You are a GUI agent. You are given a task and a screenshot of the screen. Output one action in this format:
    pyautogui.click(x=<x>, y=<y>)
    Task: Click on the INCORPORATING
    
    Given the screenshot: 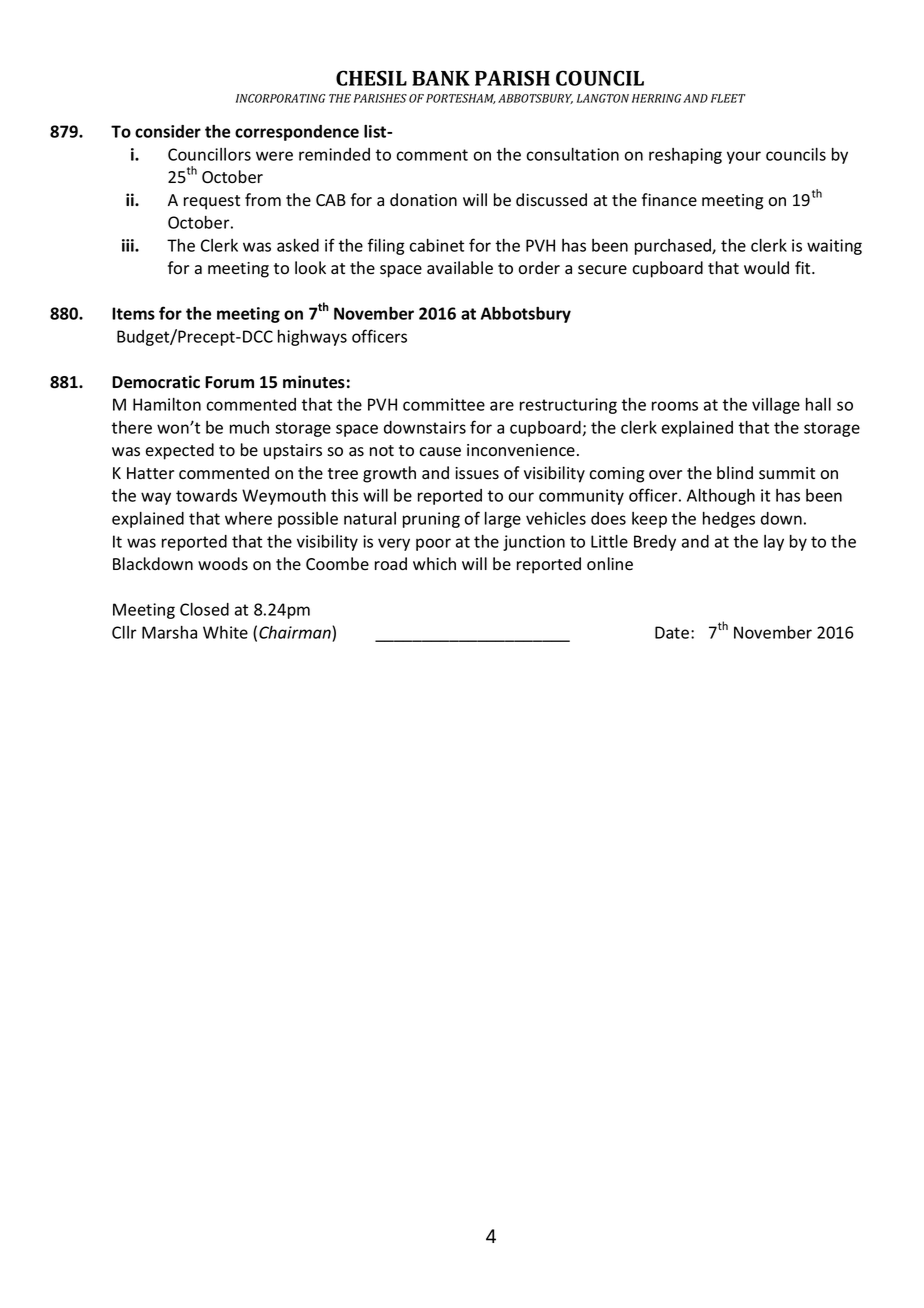 What is the action you would take?
    pyautogui.click(x=280, y=98)
